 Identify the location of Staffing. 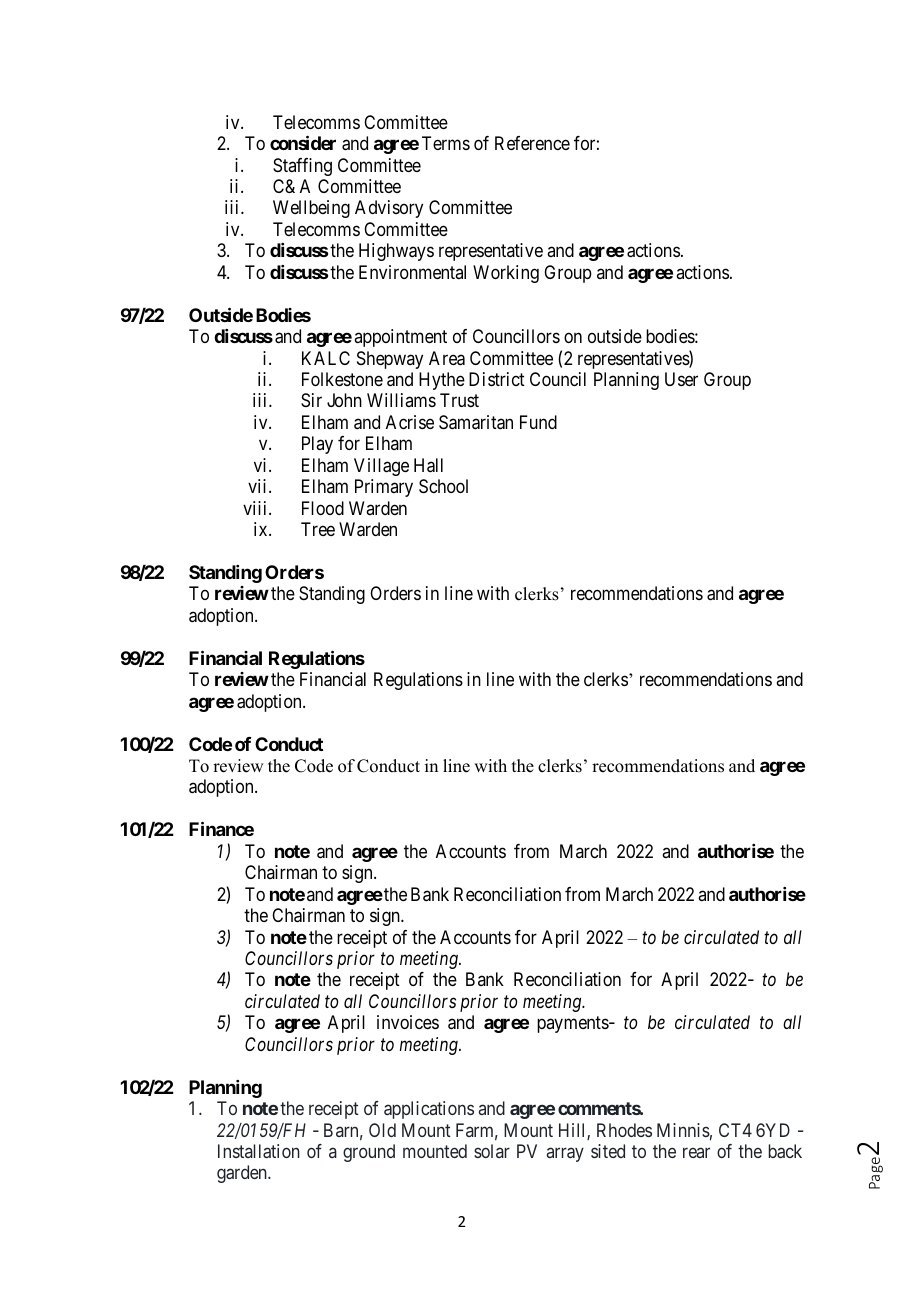
(302, 167).
